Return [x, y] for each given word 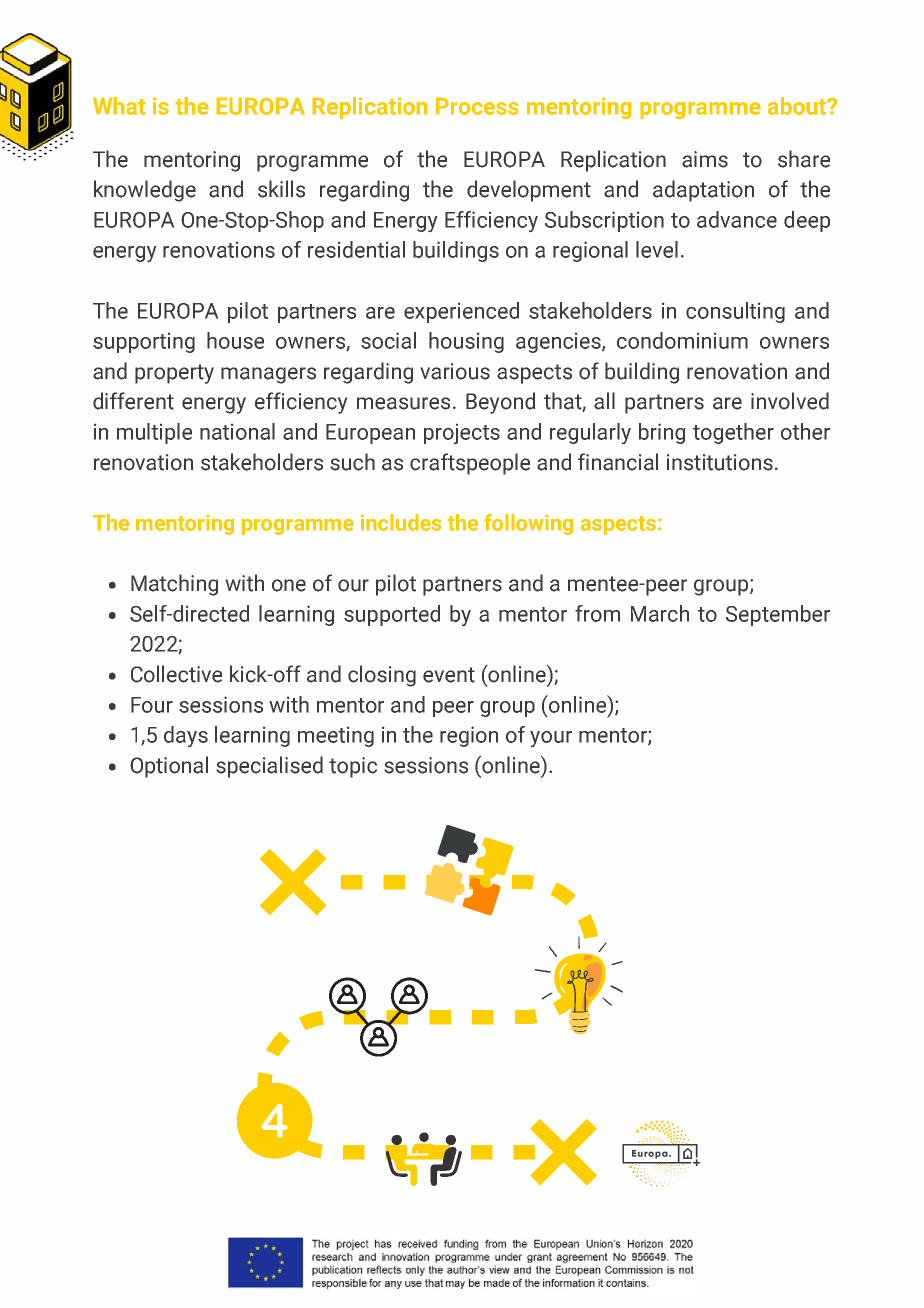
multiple [154, 433]
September [778, 615]
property [174, 374]
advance [737, 219]
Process [477, 106]
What [119, 106]
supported [392, 615]
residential [356, 249]
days [186, 737]
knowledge [145, 191]
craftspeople [470, 464]
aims [705, 159]
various [455, 371]
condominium [682, 340]
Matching [174, 585]
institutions [720, 462]
